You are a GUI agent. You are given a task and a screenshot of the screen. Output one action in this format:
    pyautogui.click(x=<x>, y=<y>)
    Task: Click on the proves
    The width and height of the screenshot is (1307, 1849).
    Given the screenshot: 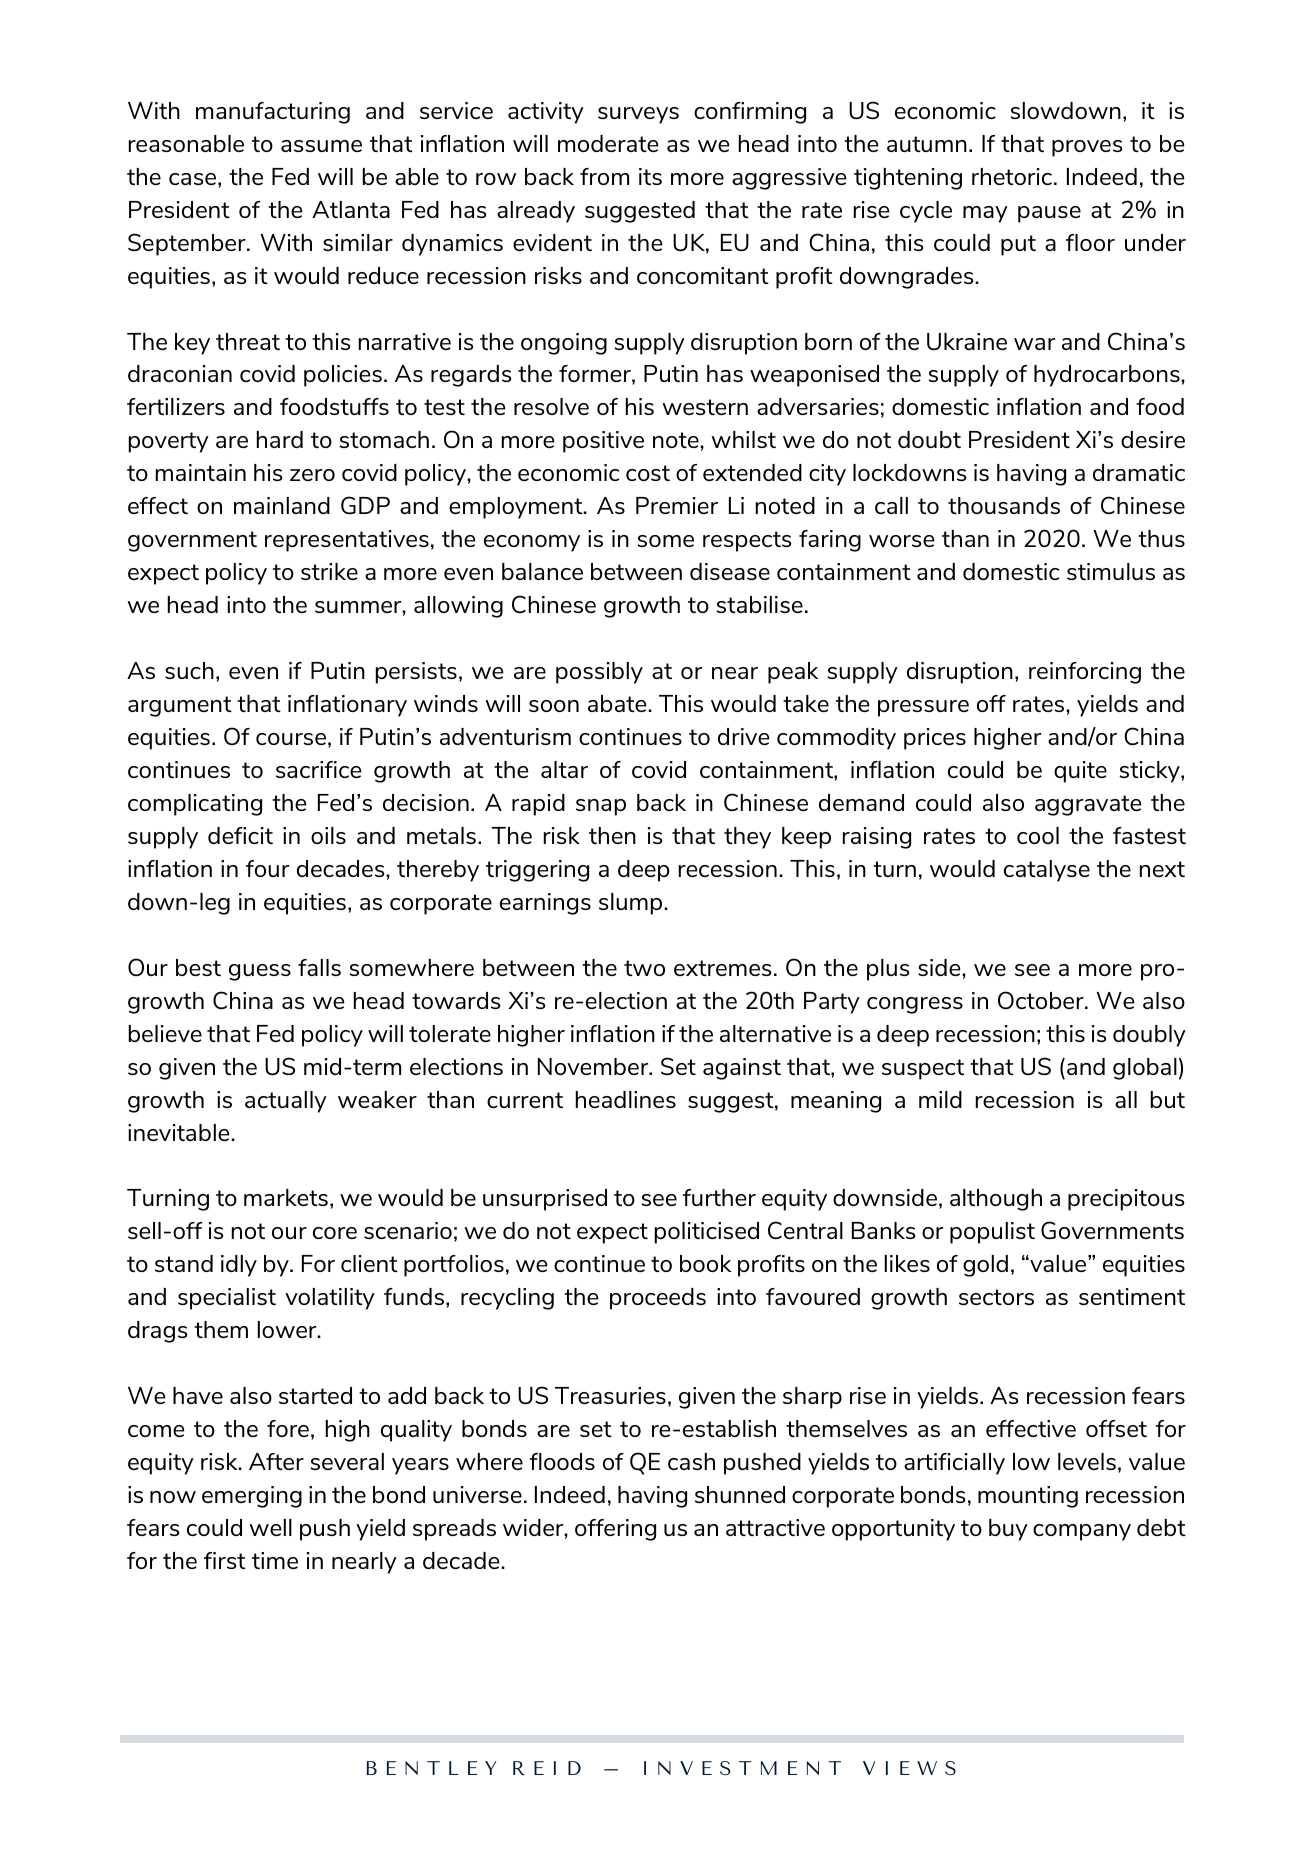 What is the action you would take?
    pyautogui.click(x=1087, y=148)
